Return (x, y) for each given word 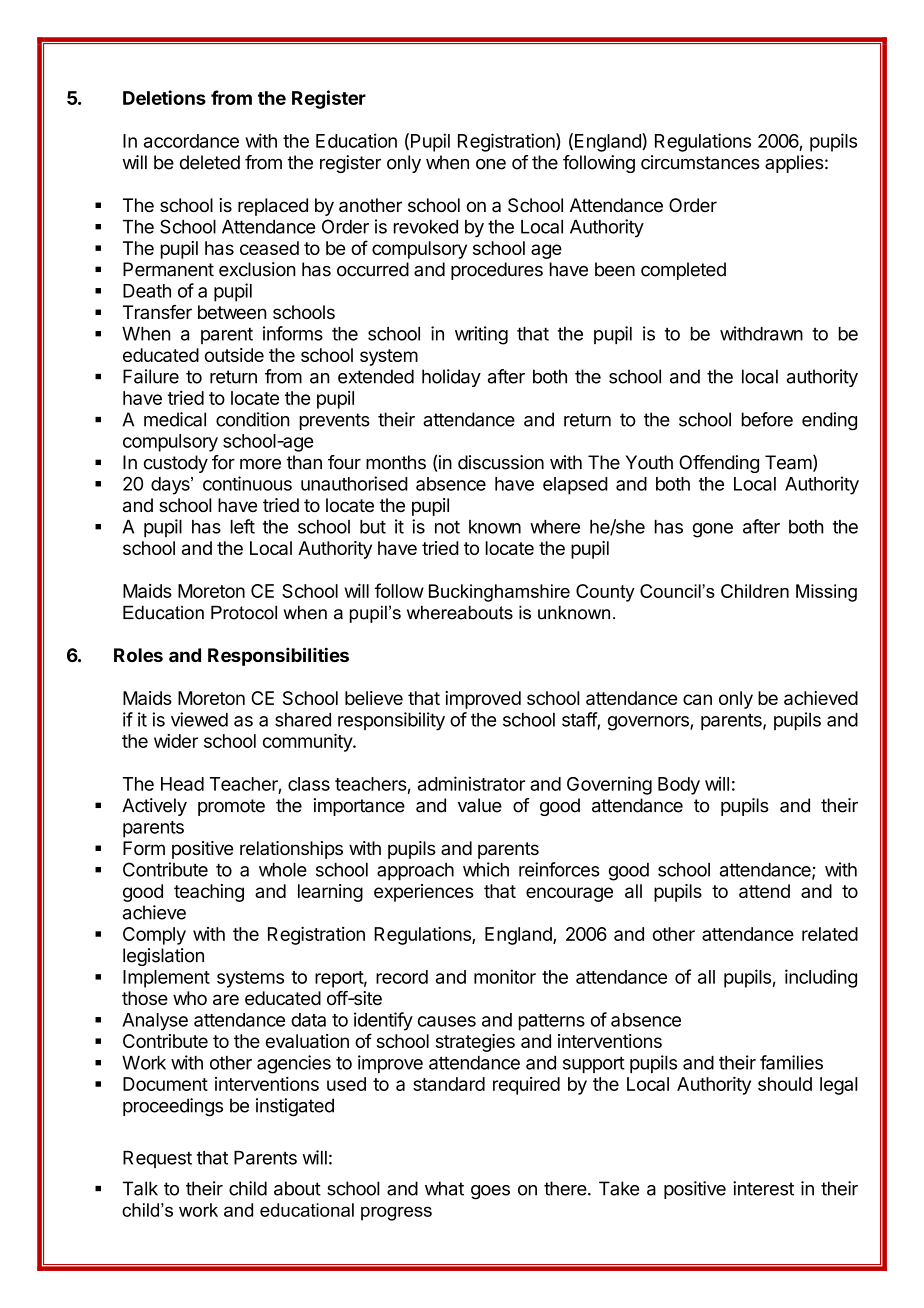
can (697, 699)
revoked (426, 227)
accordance (191, 141)
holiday (451, 378)
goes (490, 1192)
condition (253, 419)
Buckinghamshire (499, 593)
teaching (209, 893)
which (486, 869)
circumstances (700, 162)
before (767, 419)
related (830, 934)
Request (157, 1159)
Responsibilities (278, 656)
